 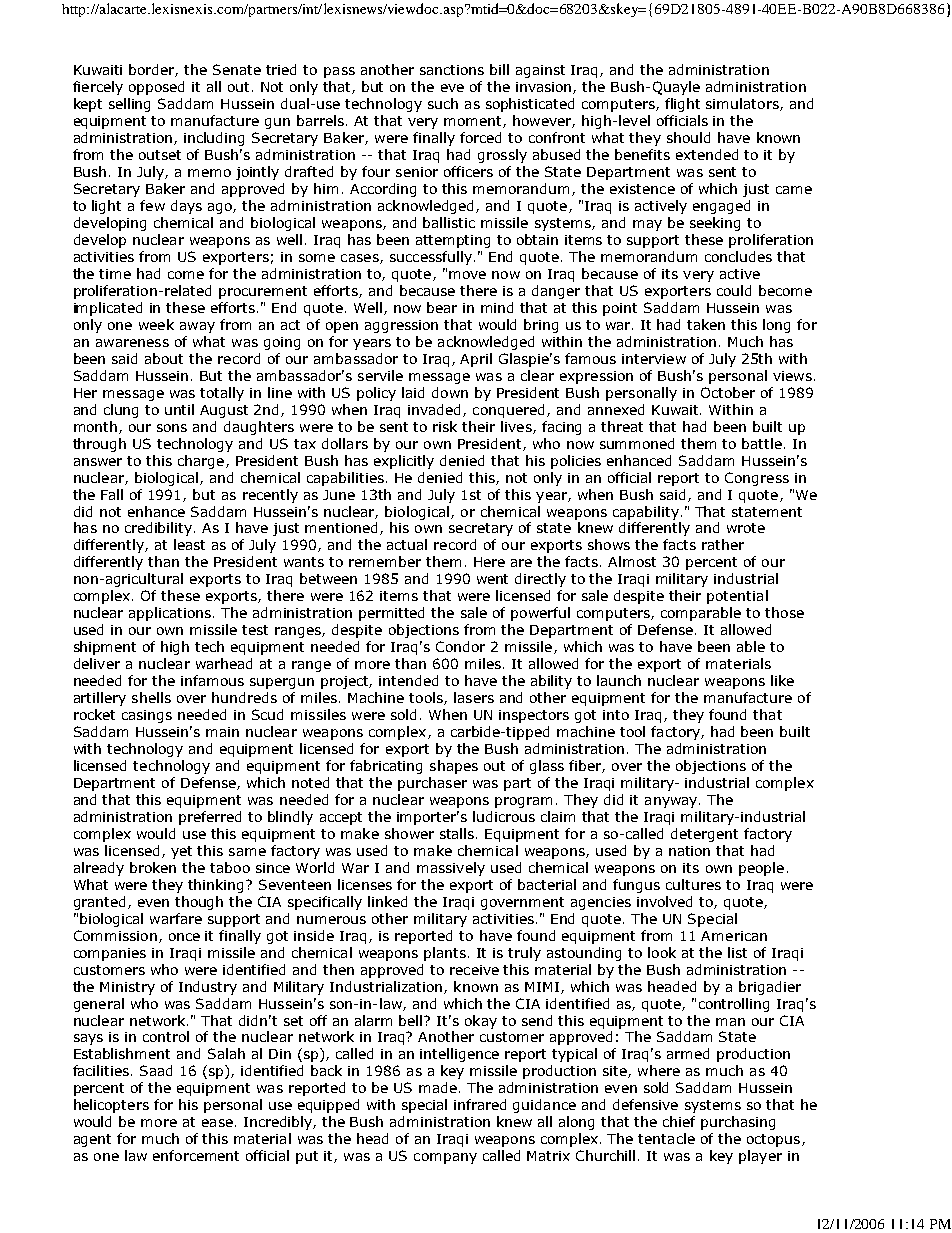 I want to click on anyway, so click(x=672, y=802).
